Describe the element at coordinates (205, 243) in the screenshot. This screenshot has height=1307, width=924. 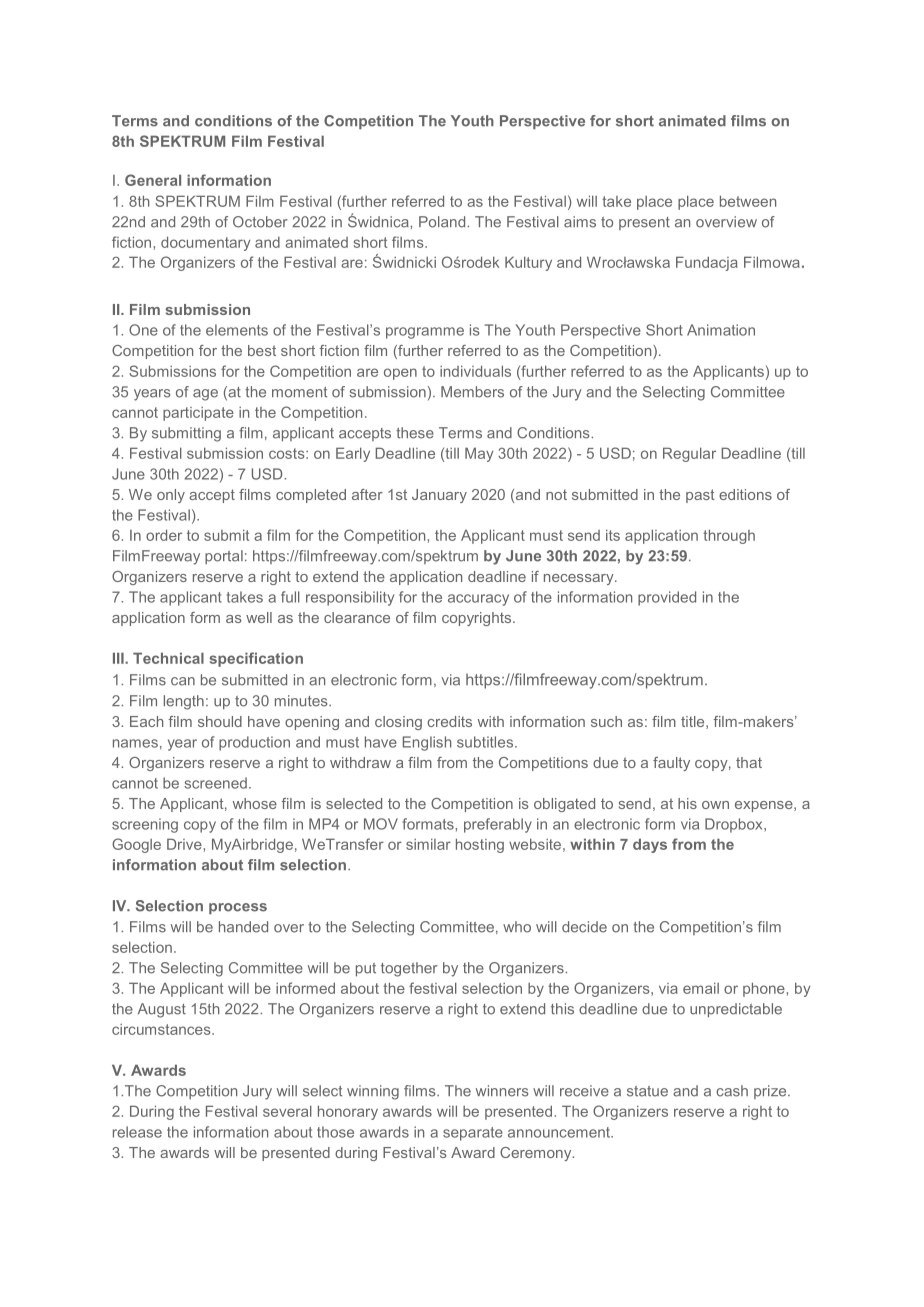
I see `documentary` at that location.
